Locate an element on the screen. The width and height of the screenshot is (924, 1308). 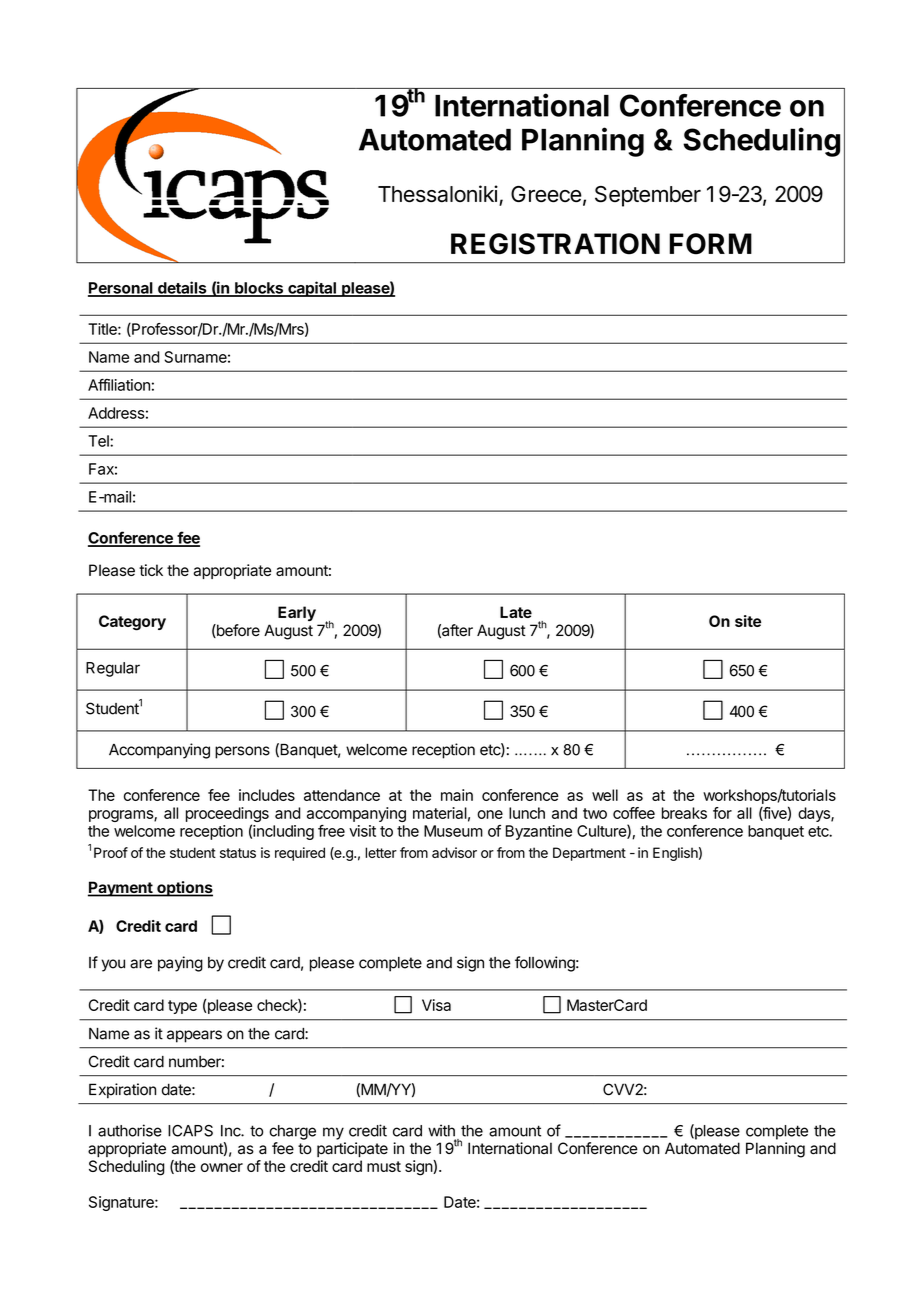
authorise is located at coordinates (130, 1130).
